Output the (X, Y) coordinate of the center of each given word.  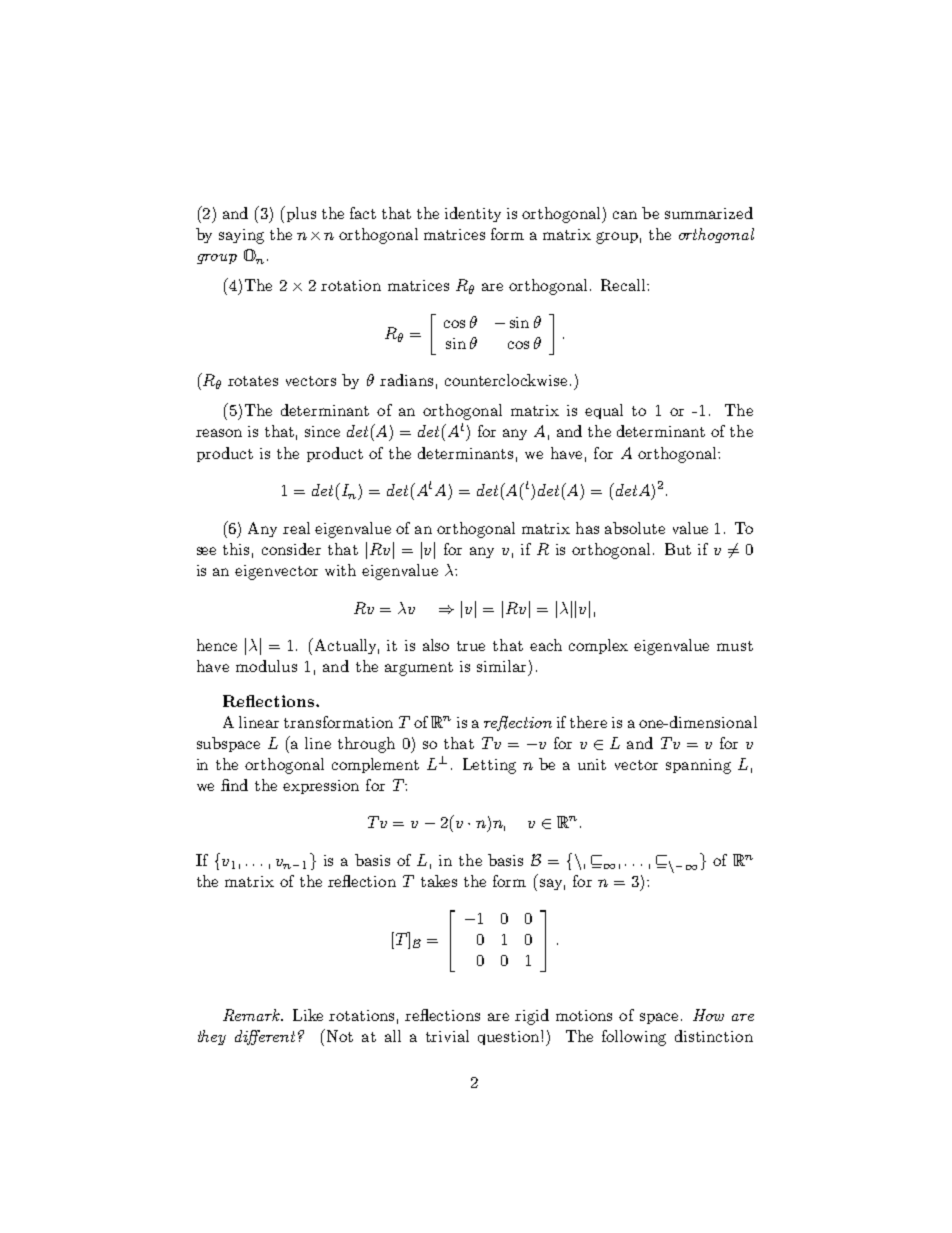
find (234, 785)
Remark (252, 1015)
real (296, 528)
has (587, 528)
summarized (709, 213)
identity (473, 214)
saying (241, 236)
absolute (635, 528)
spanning (698, 766)
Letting (489, 766)
